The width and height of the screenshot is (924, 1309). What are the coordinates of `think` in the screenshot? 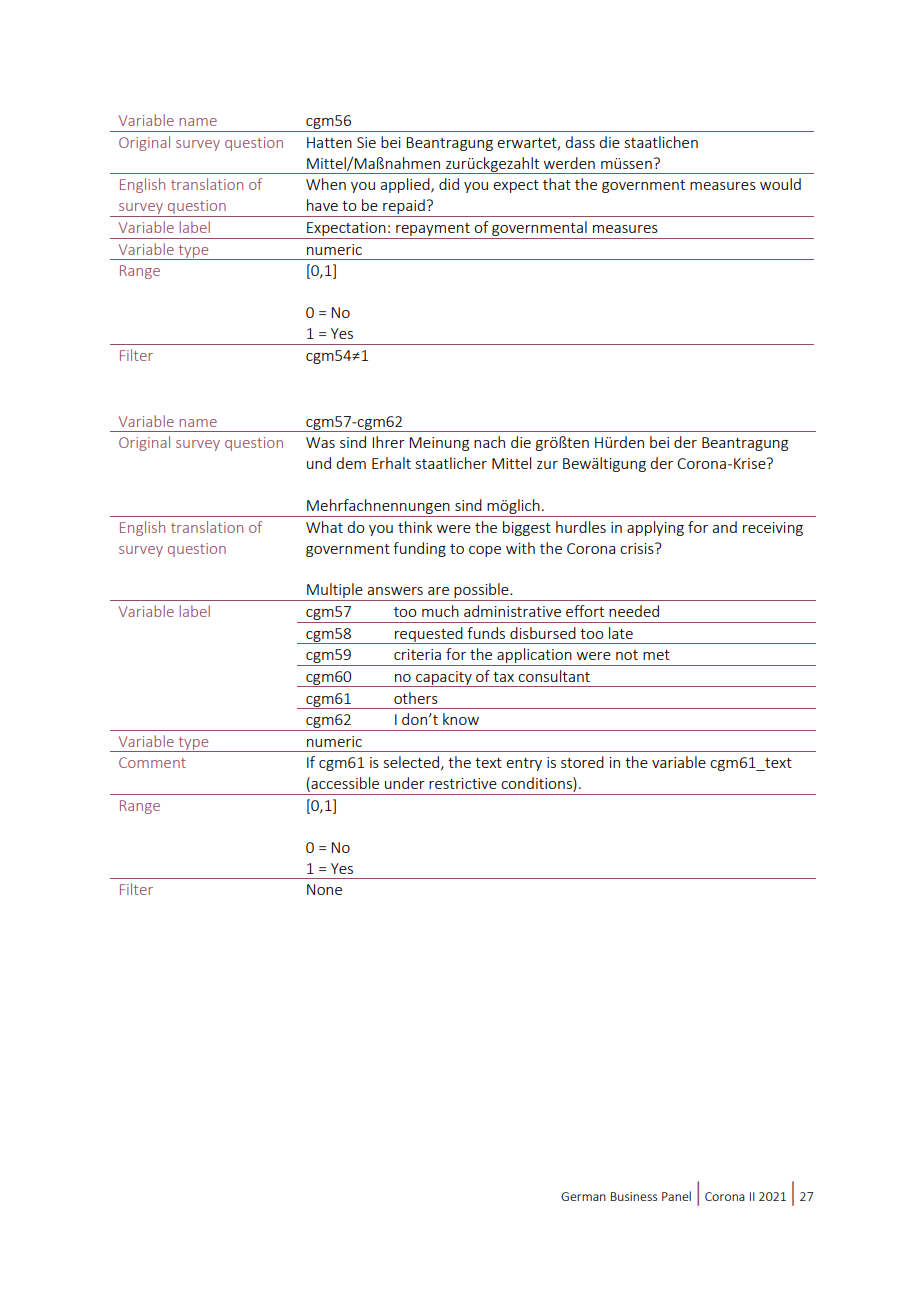 It's located at (415, 527).
